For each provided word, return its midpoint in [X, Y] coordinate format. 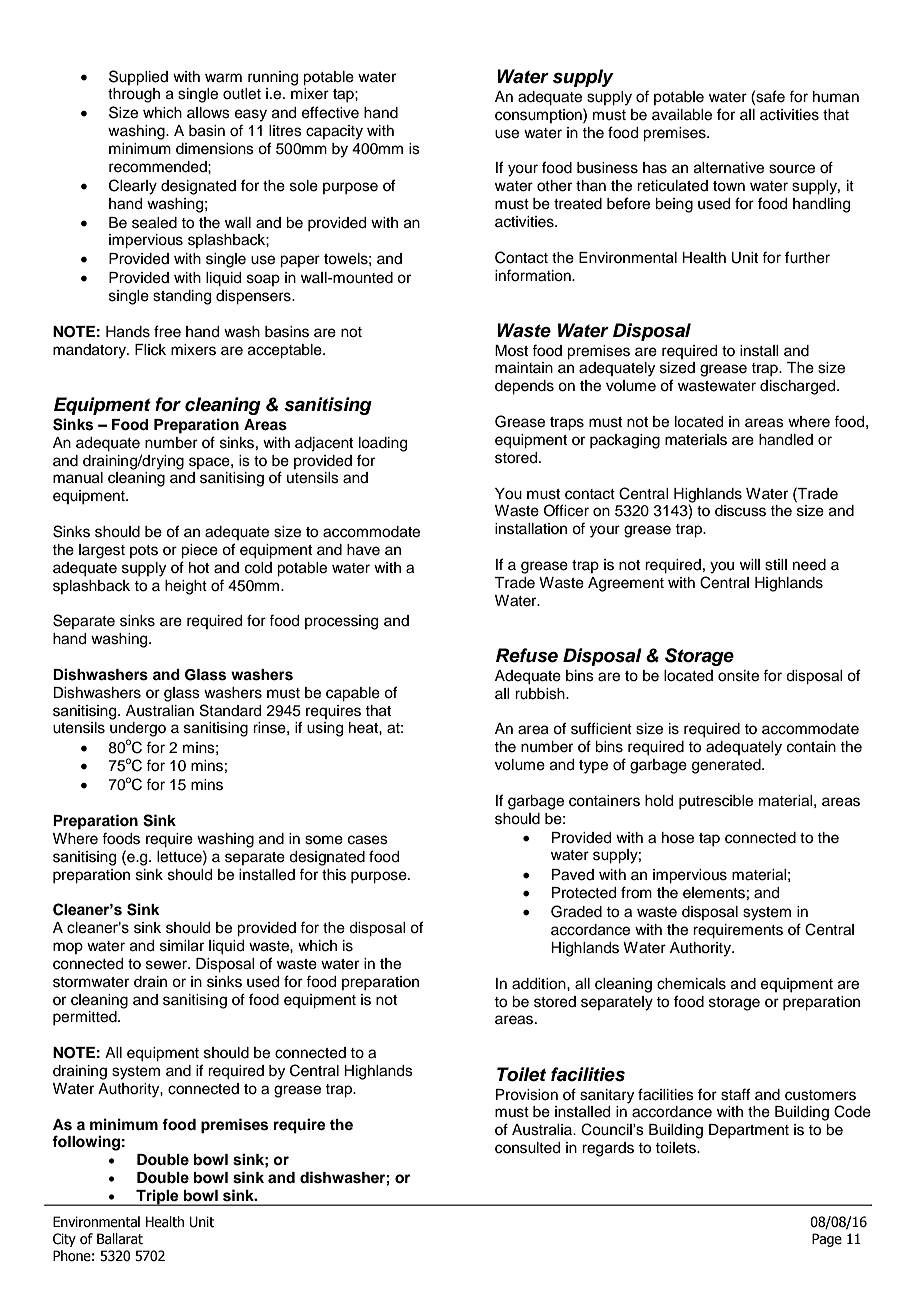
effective [330, 112]
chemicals [691, 984]
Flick [150, 350]
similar [182, 946]
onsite [738, 676]
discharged [799, 387]
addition [540, 984]
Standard [230, 710]
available [682, 115]
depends [524, 387]
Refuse [527, 655]
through [134, 95]
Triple [157, 1197]
